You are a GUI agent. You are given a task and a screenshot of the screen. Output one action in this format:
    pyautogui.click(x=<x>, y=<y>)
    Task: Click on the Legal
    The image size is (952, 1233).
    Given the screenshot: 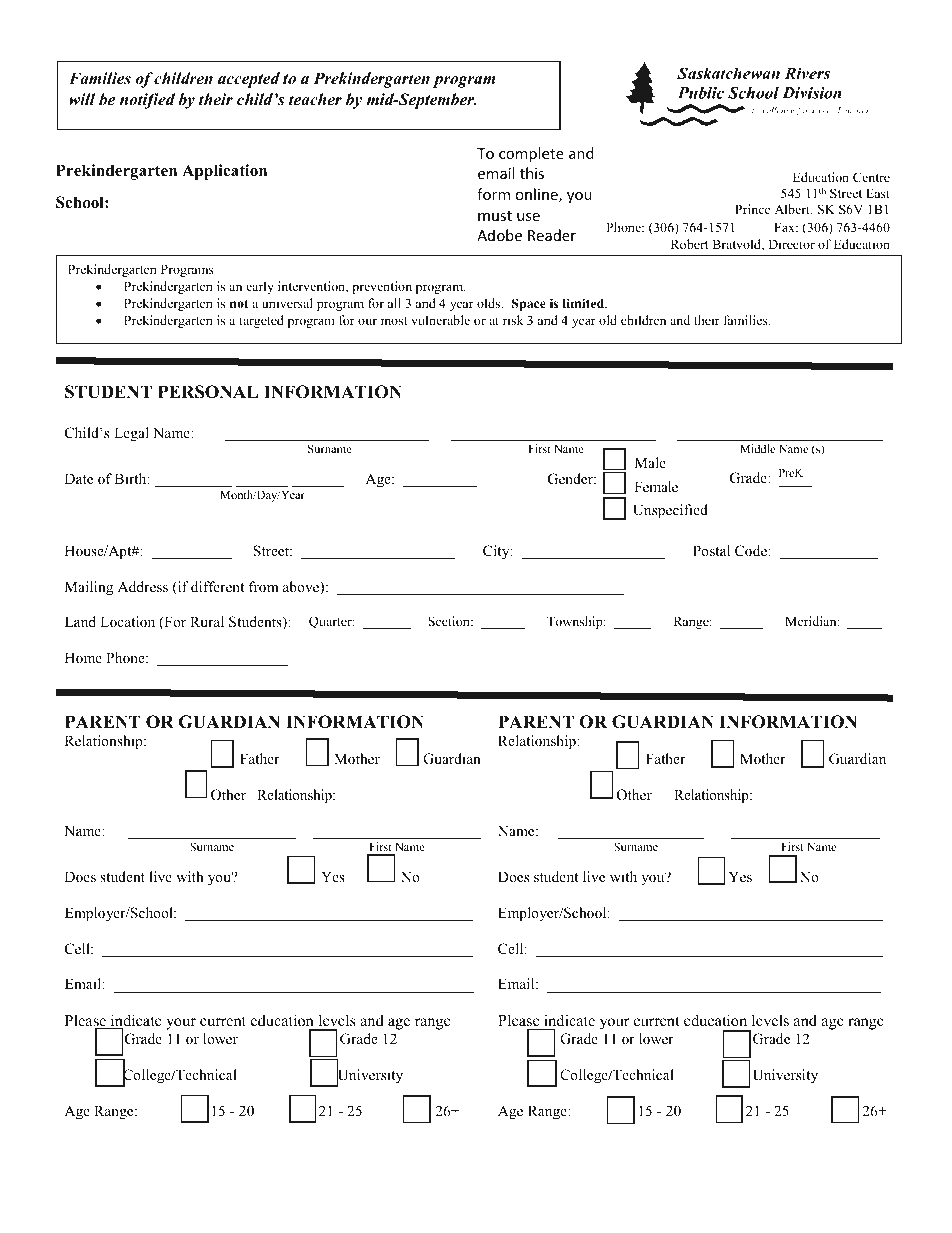 What is the action you would take?
    pyautogui.click(x=131, y=434)
